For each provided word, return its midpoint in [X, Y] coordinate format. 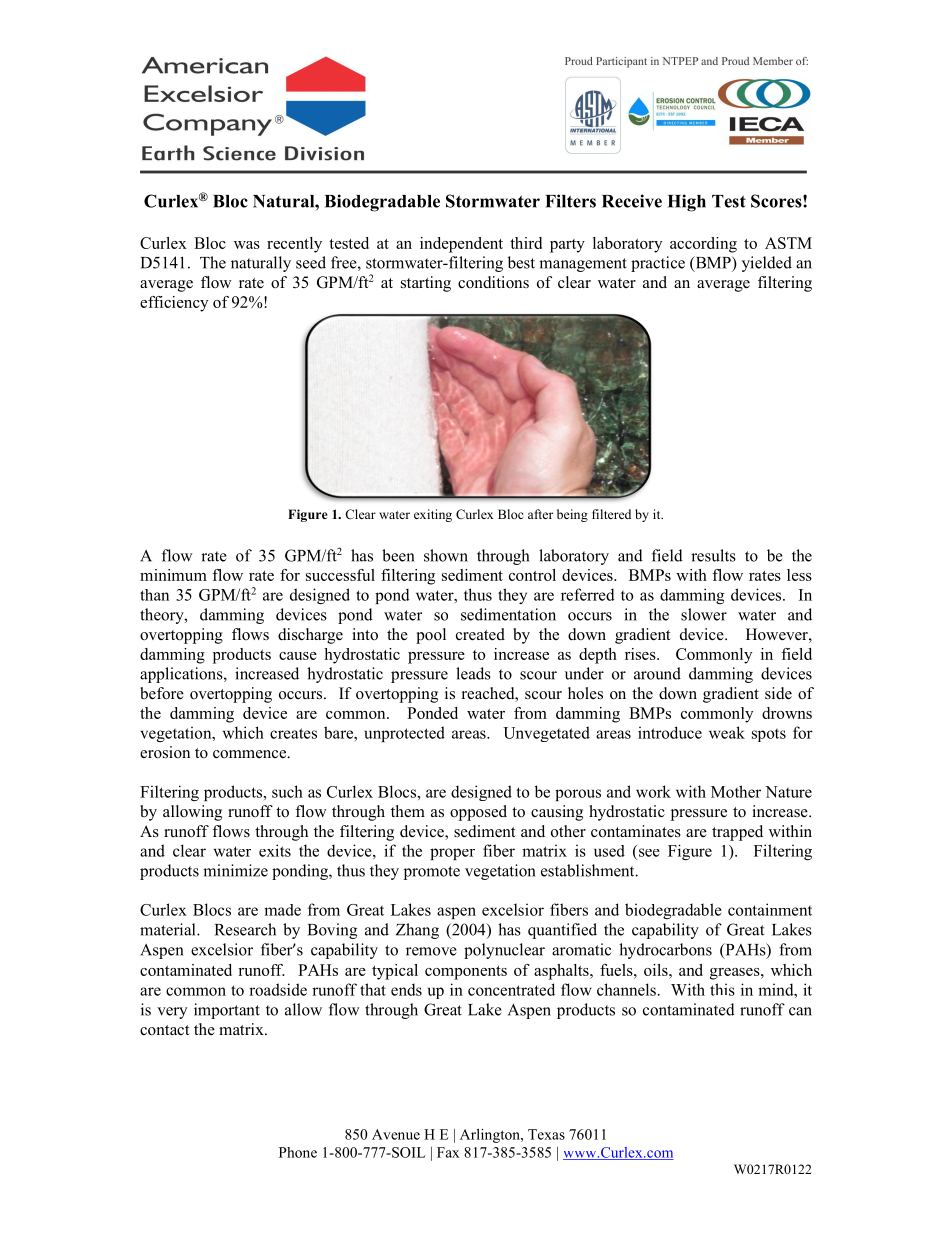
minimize [235, 870]
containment [770, 909]
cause [298, 656]
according [703, 245]
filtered [611, 514]
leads [473, 673]
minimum [173, 575]
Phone [298, 1152]
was [247, 245]
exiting [433, 515]
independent [461, 245]
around [657, 673]
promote [432, 873]
